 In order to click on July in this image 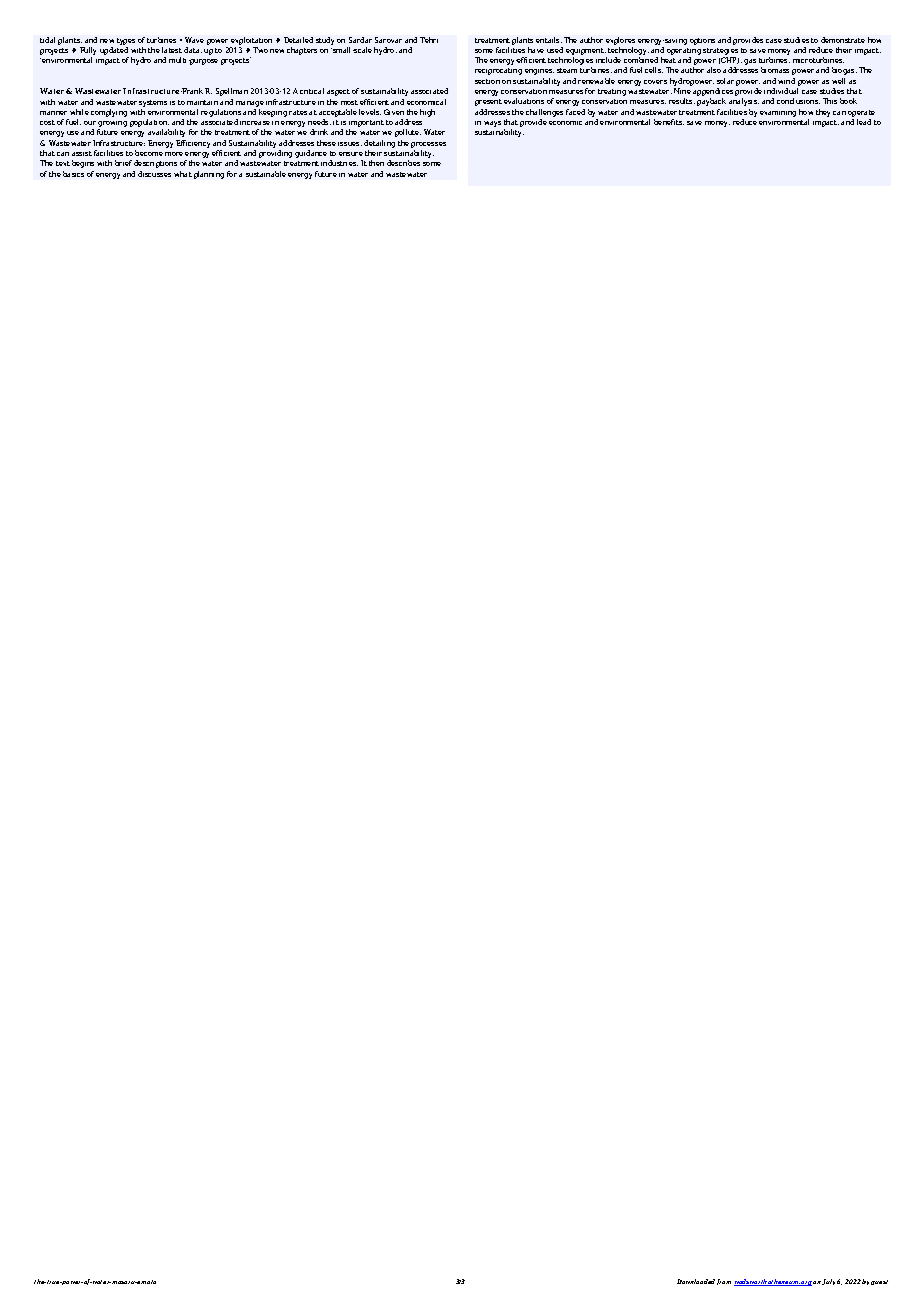, I will do `click(828, 1282)`.
